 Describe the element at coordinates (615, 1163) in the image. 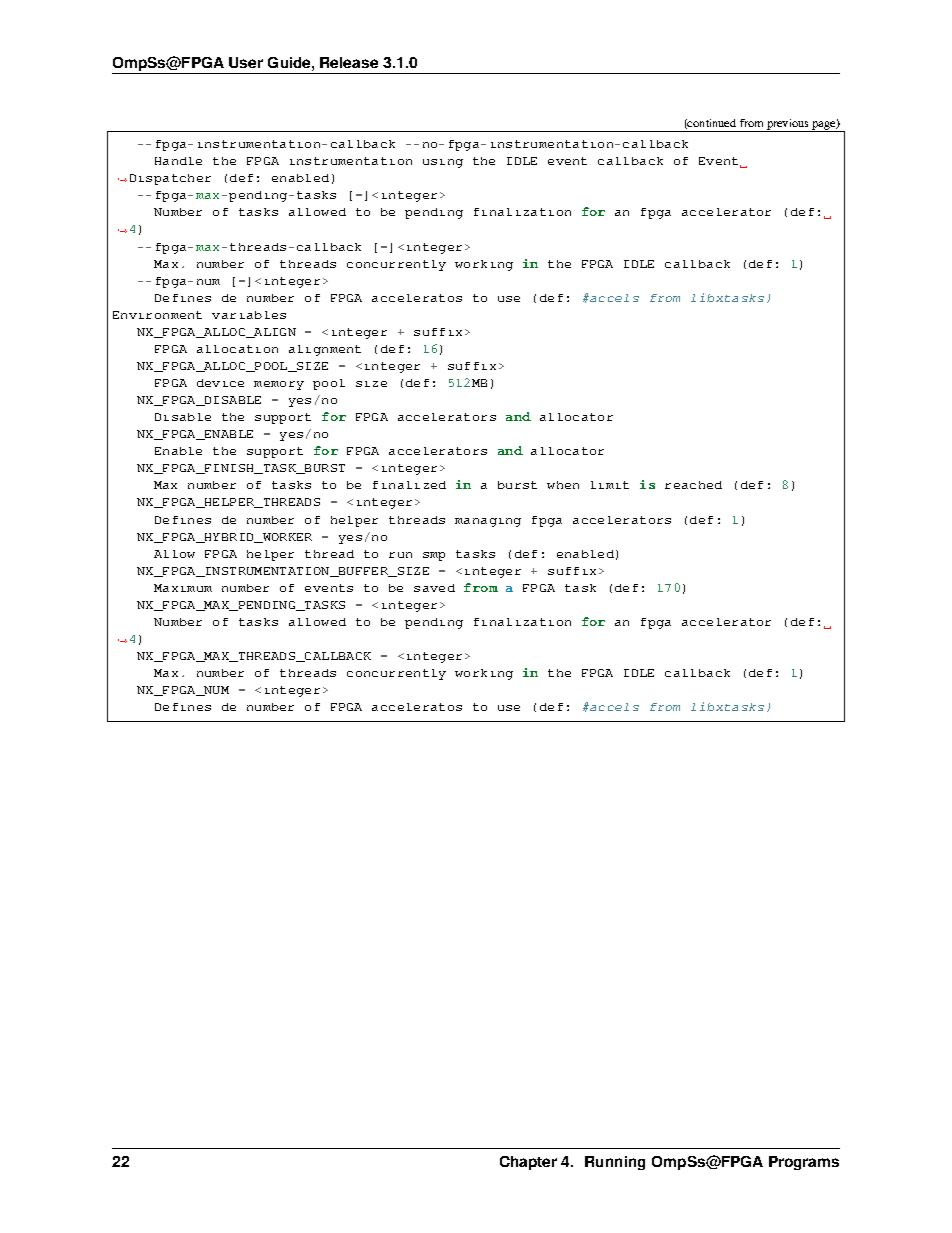

I see `Running` at that location.
